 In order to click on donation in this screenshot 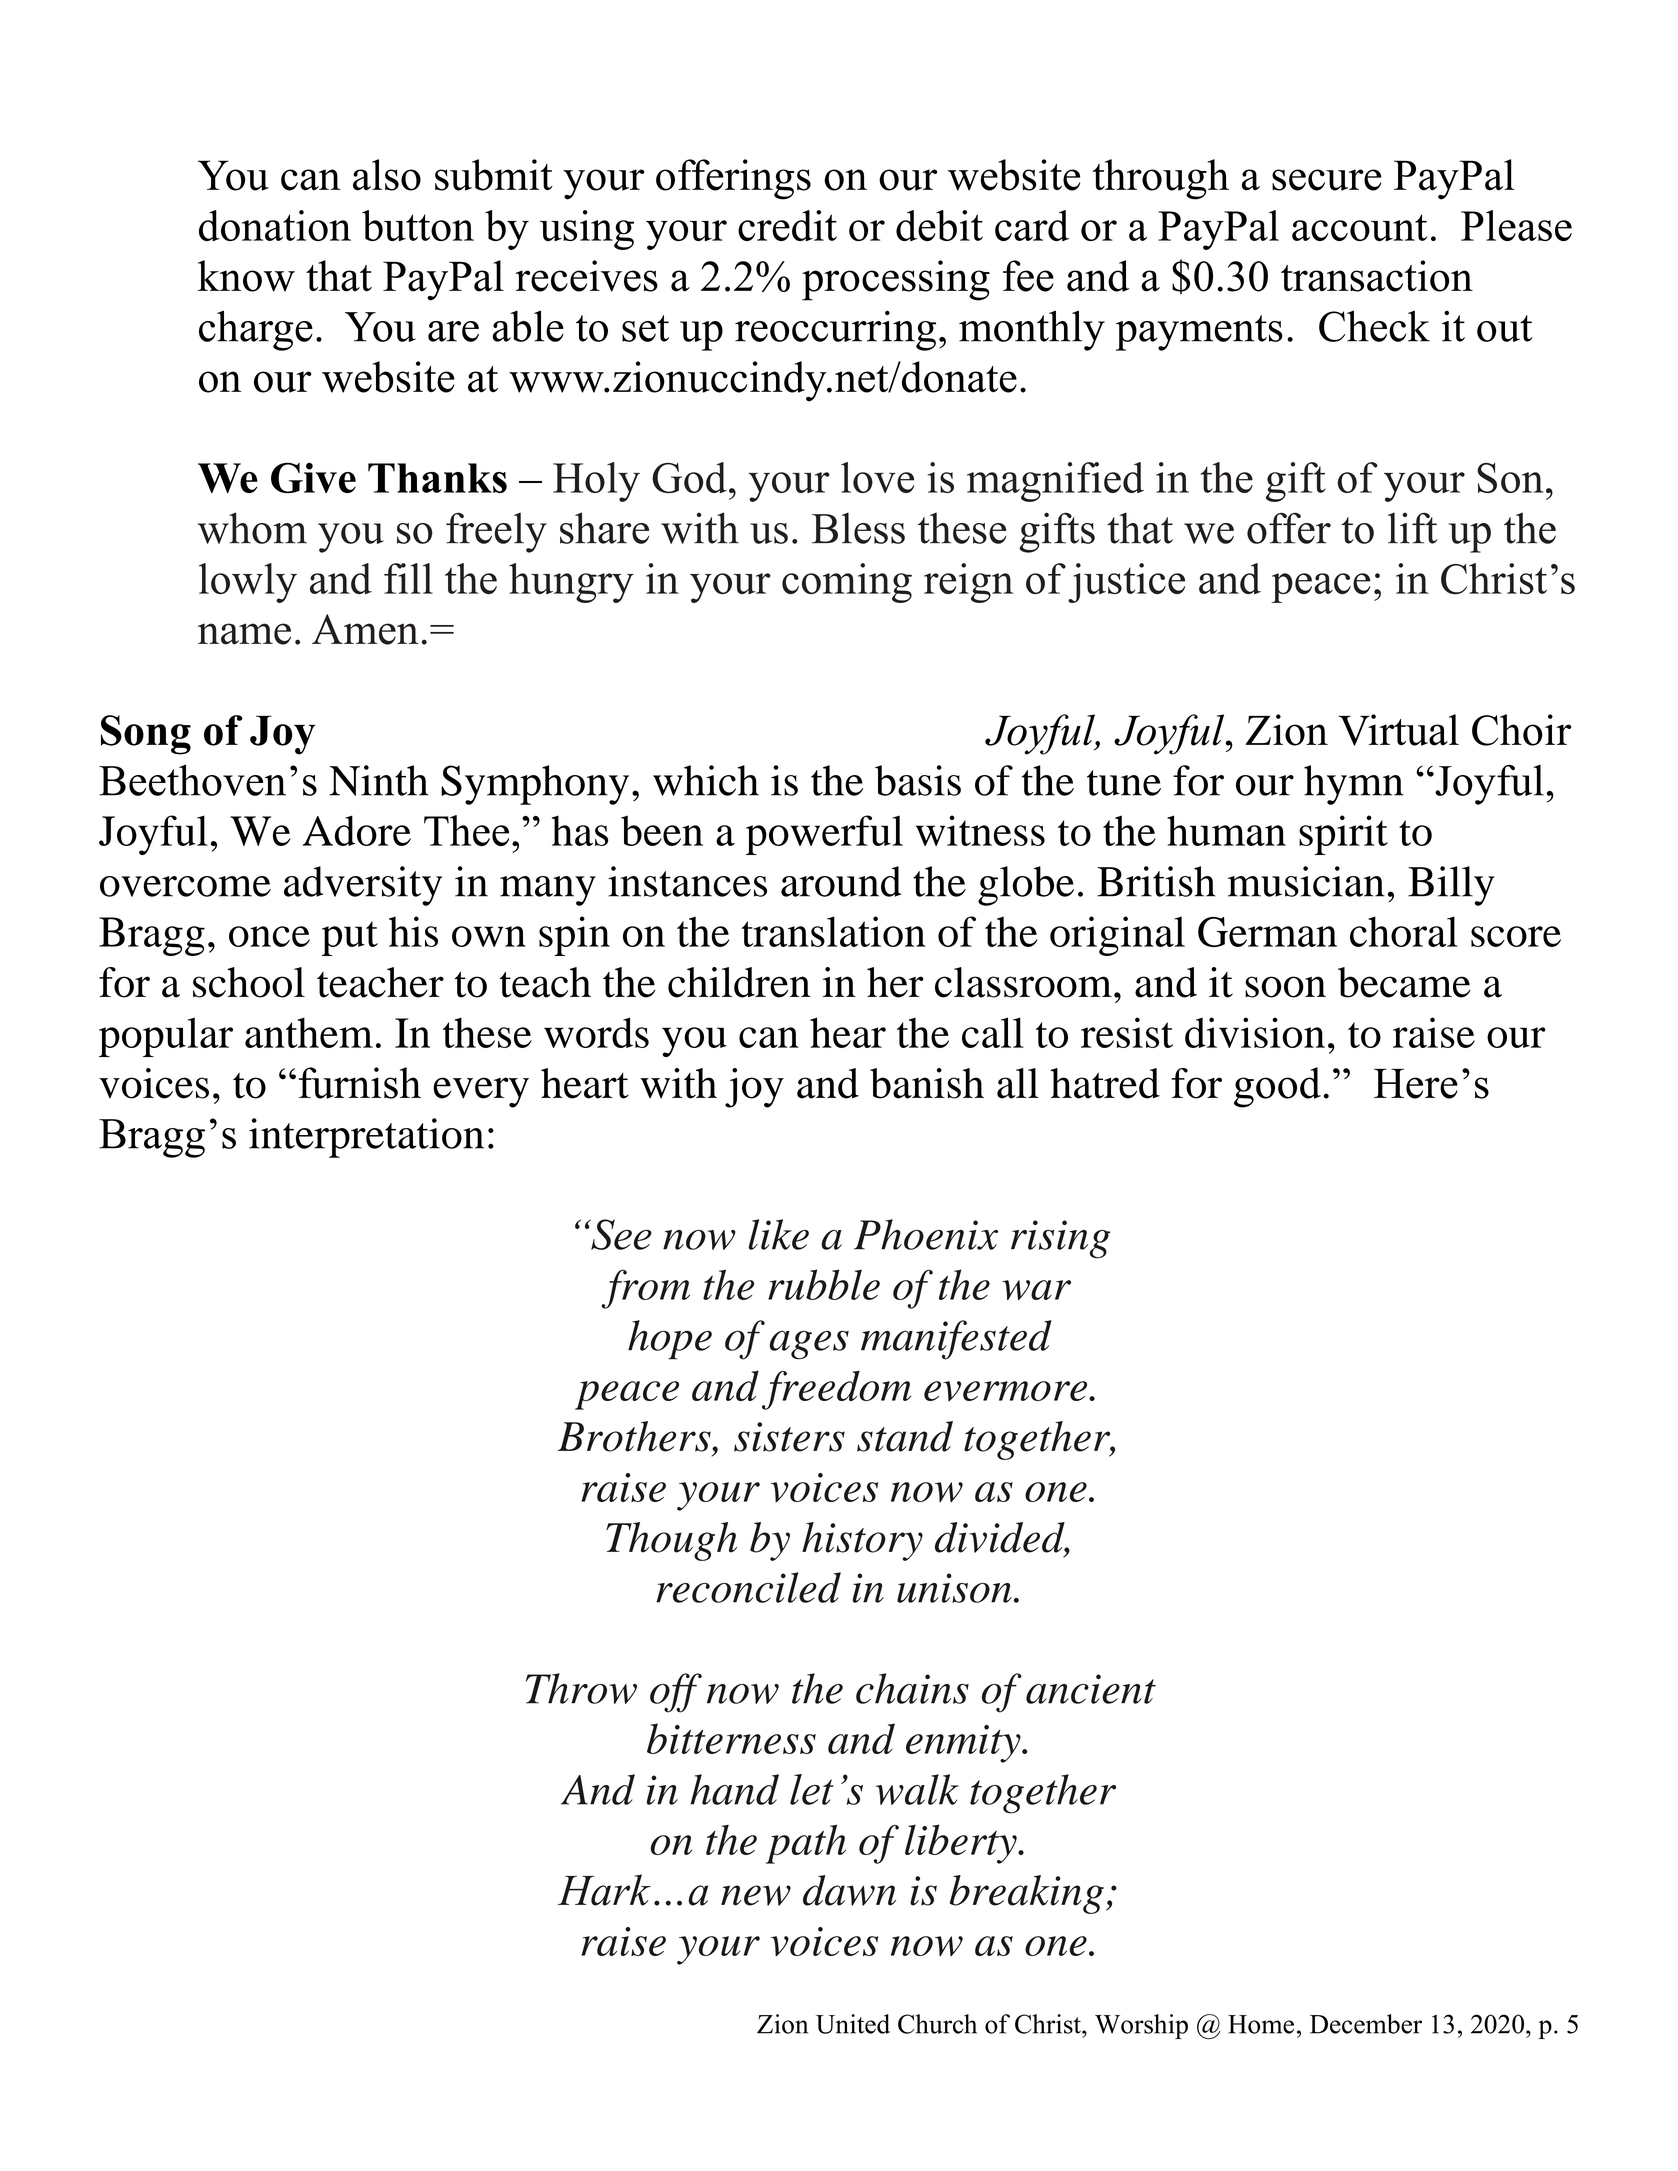, I will do `click(275, 225)`.
